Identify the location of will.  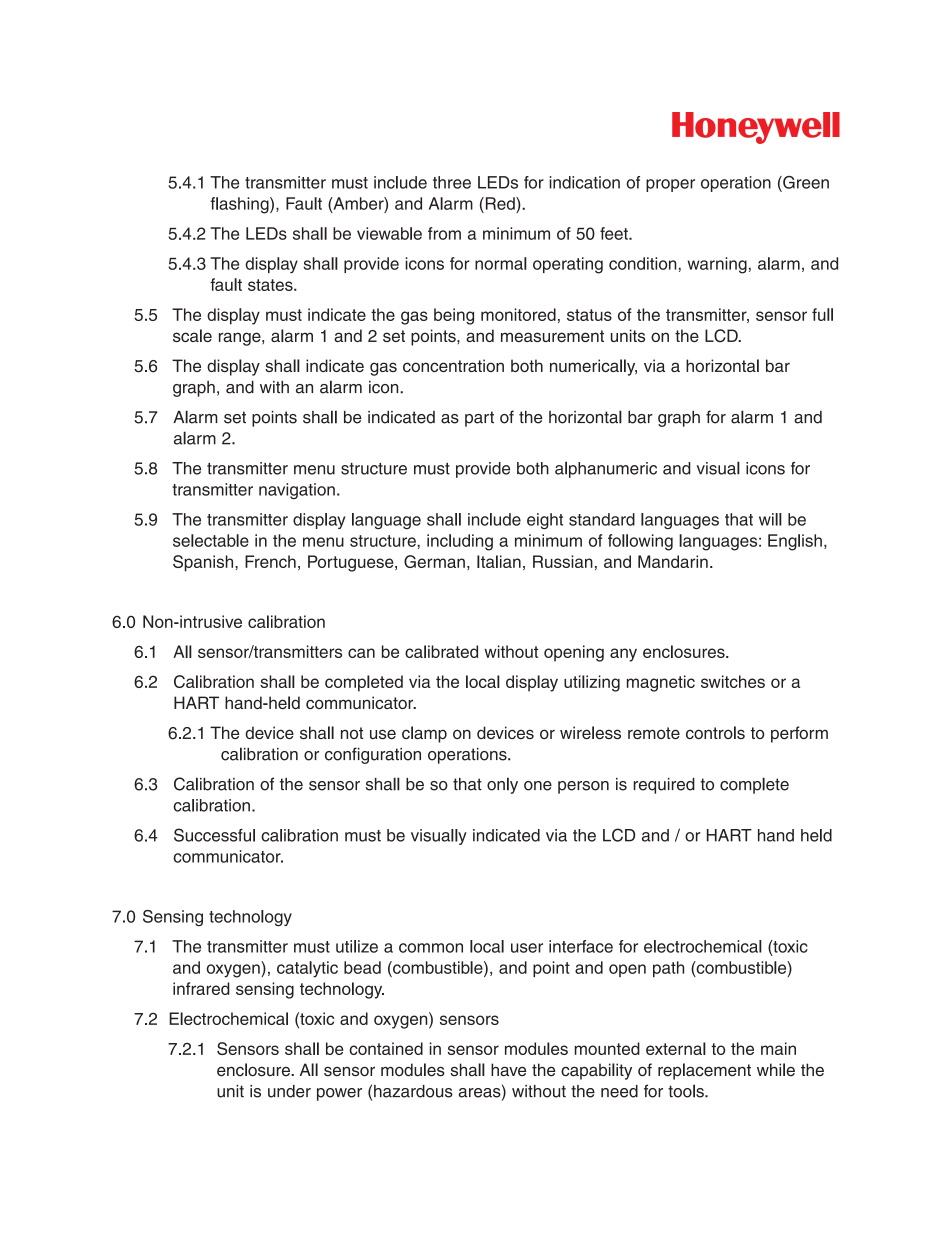
(770, 519).
